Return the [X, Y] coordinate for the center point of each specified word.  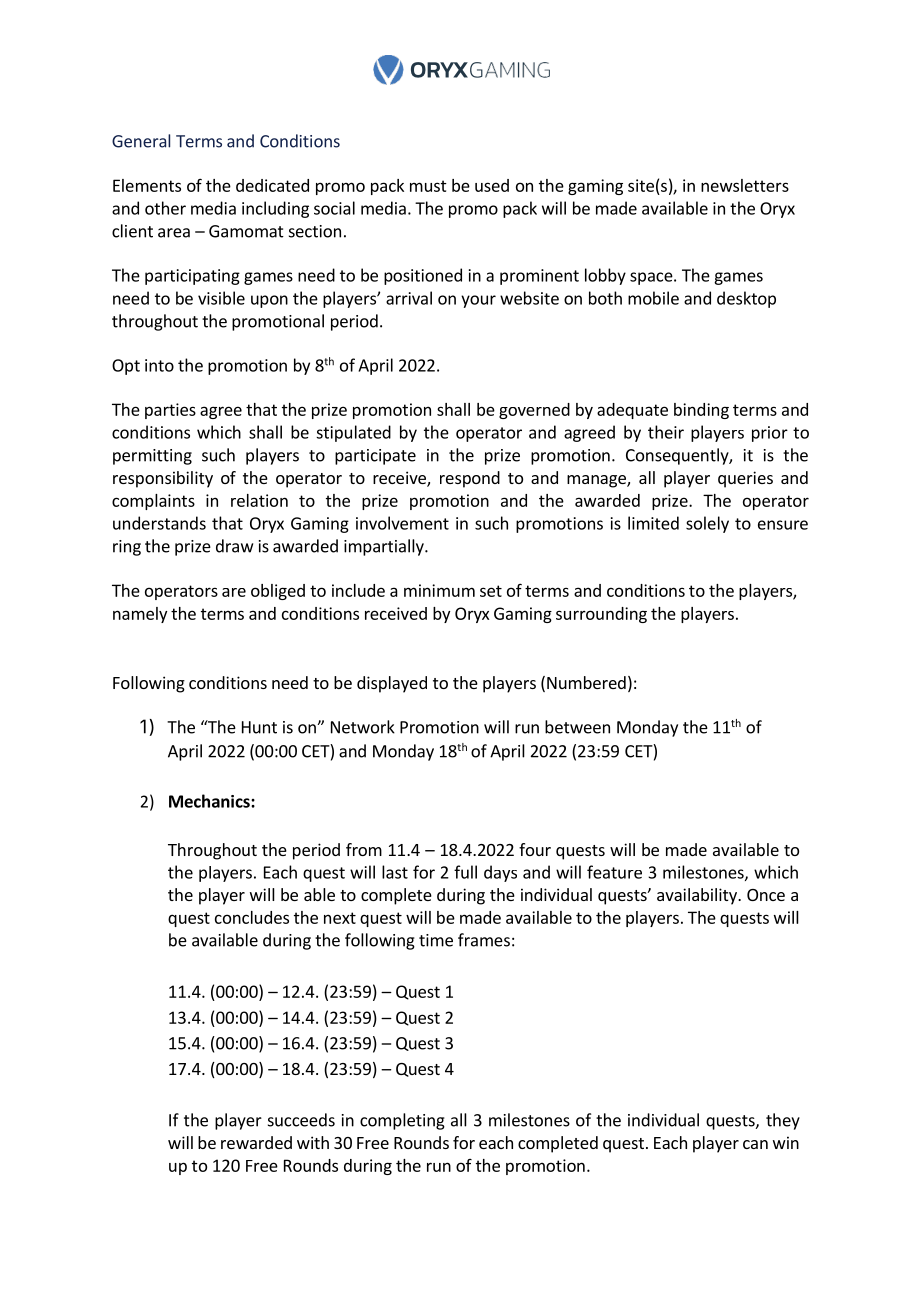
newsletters [745, 185]
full [465, 872]
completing [402, 1121]
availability [698, 896]
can [755, 1144]
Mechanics [210, 801]
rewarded [256, 1142]
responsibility [163, 479]
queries [745, 479]
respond [470, 479]
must [428, 186]
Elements [147, 185]
